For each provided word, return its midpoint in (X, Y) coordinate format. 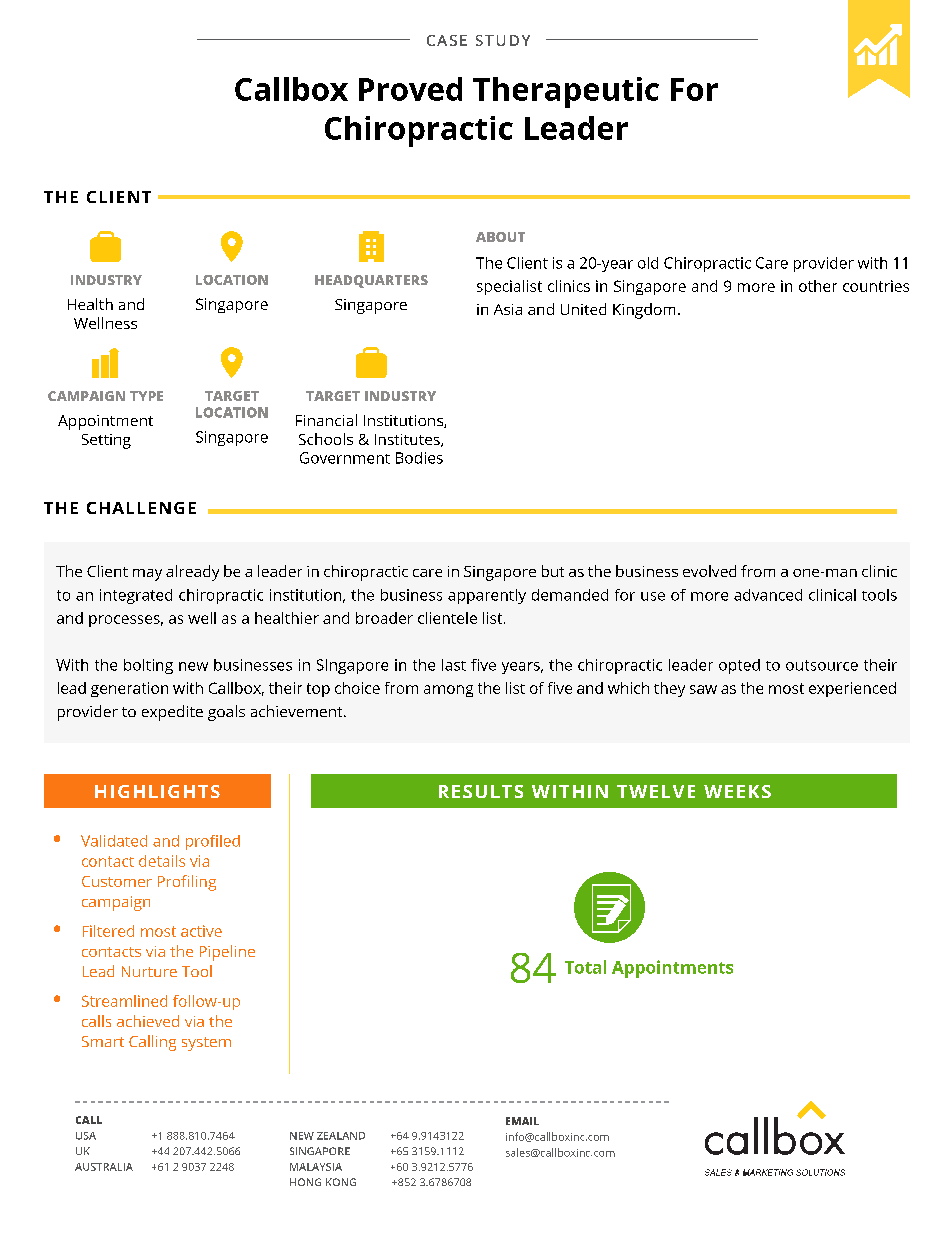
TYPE (146, 396)
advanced (768, 595)
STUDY (503, 40)
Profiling (187, 883)
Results (481, 791)
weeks (737, 791)
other (818, 286)
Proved (410, 89)
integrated (136, 596)
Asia (508, 309)
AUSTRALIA (104, 1167)
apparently (487, 596)
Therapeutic (566, 92)
